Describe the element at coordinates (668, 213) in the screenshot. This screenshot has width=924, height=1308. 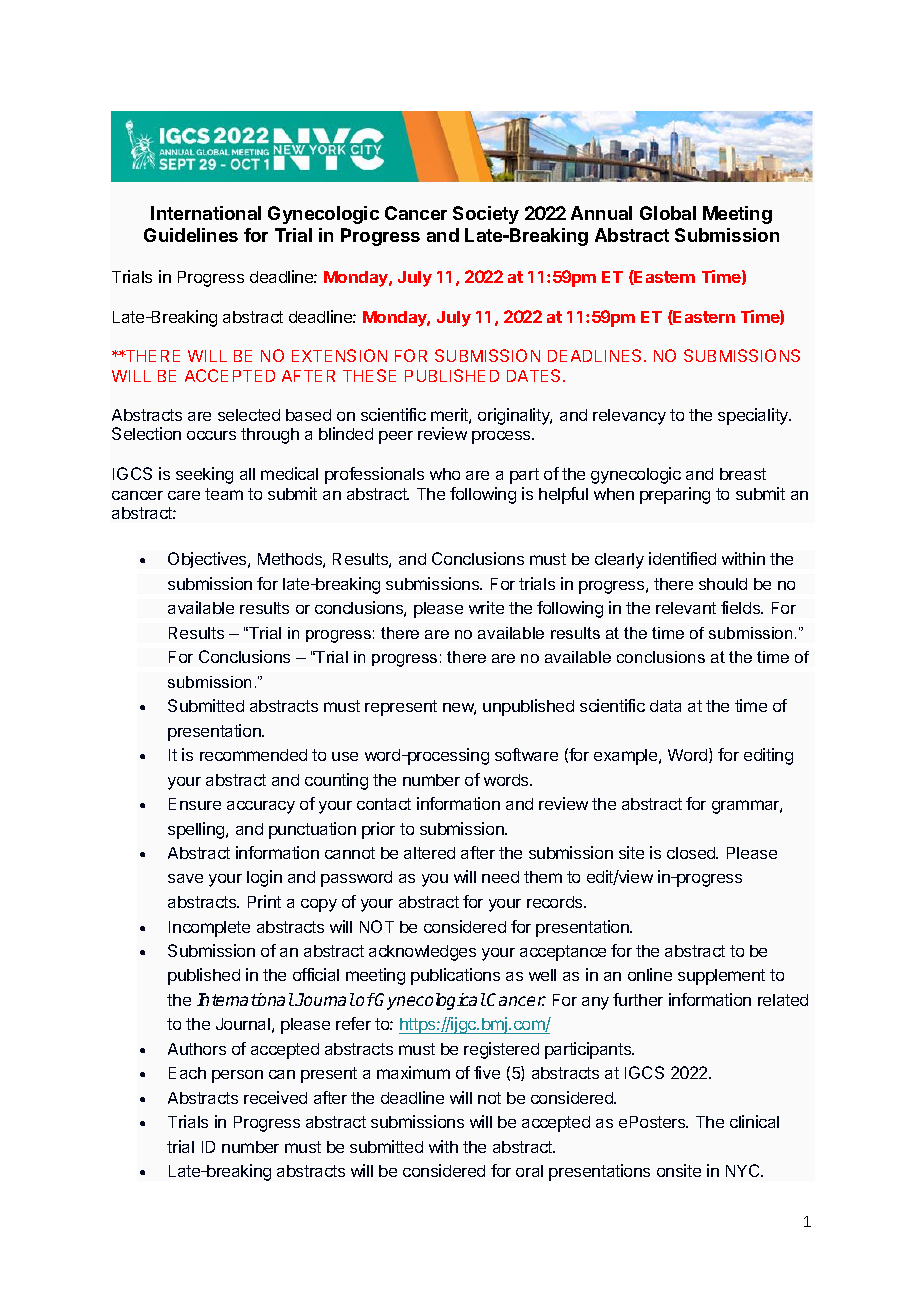
I see `Global` at that location.
